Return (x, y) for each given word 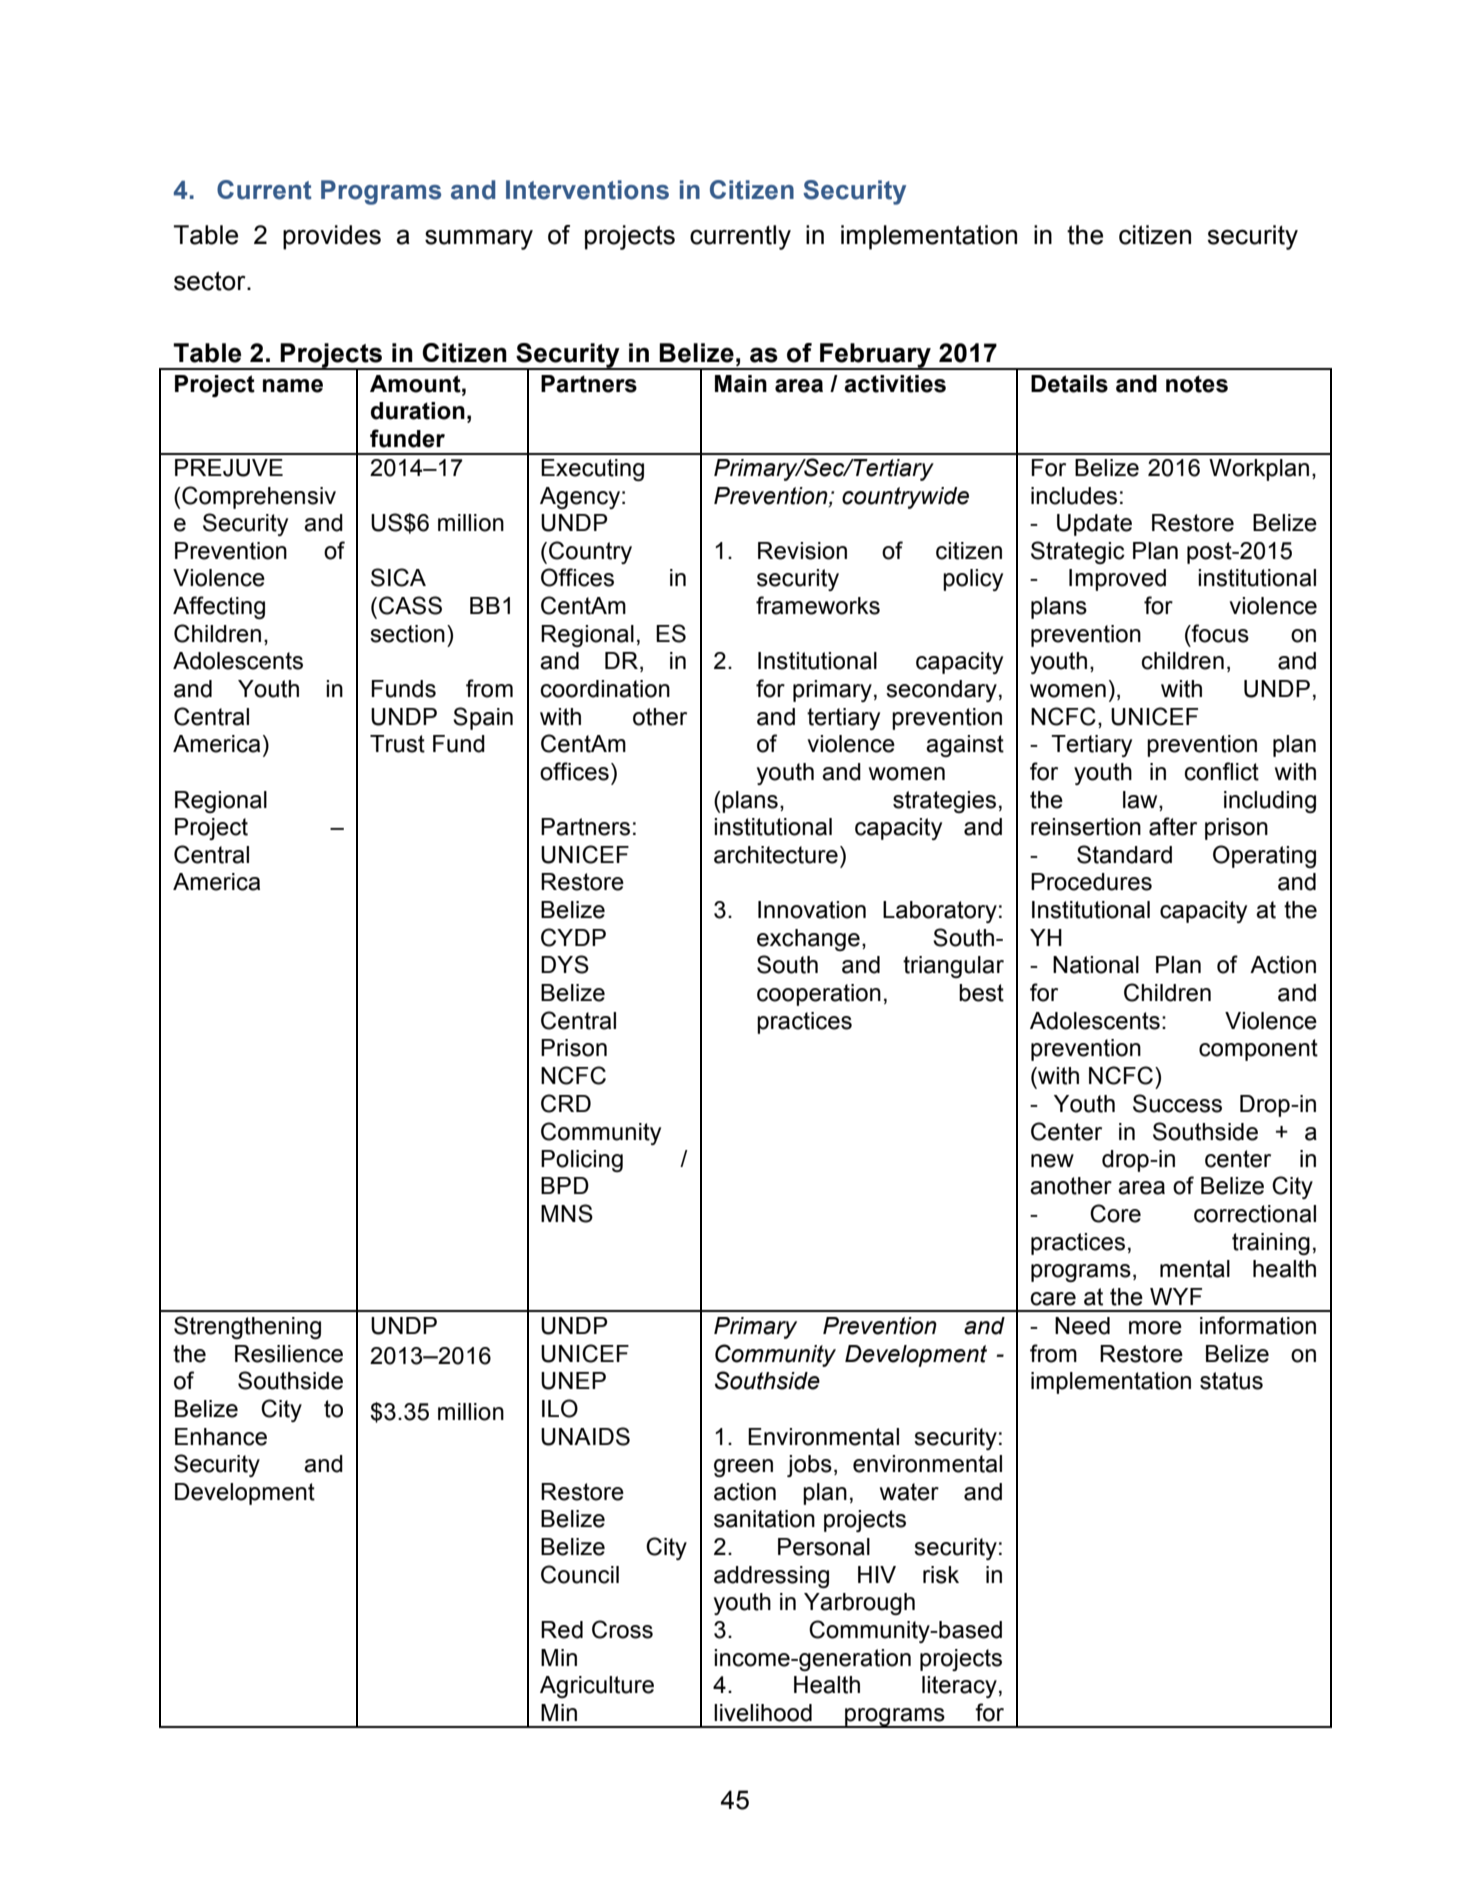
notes (1197, 384)
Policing (582, 1161)
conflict (1222, 771)
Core (1115, 1213)
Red (562, 1630)
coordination (605, 689)
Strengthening (247, 1327)
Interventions (587, 190)
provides (332, 237)
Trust (397, 744)
